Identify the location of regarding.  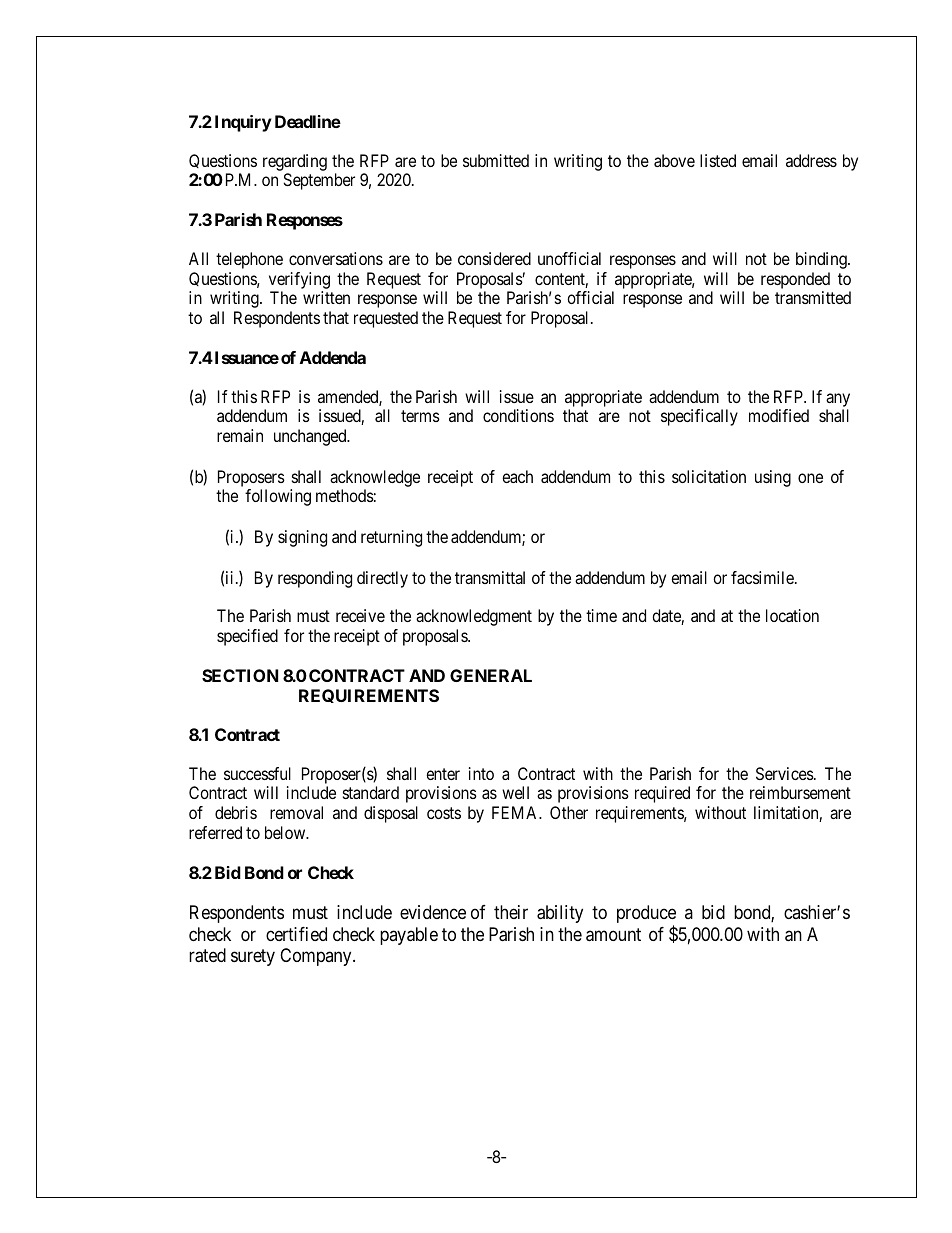
(295, 162).
